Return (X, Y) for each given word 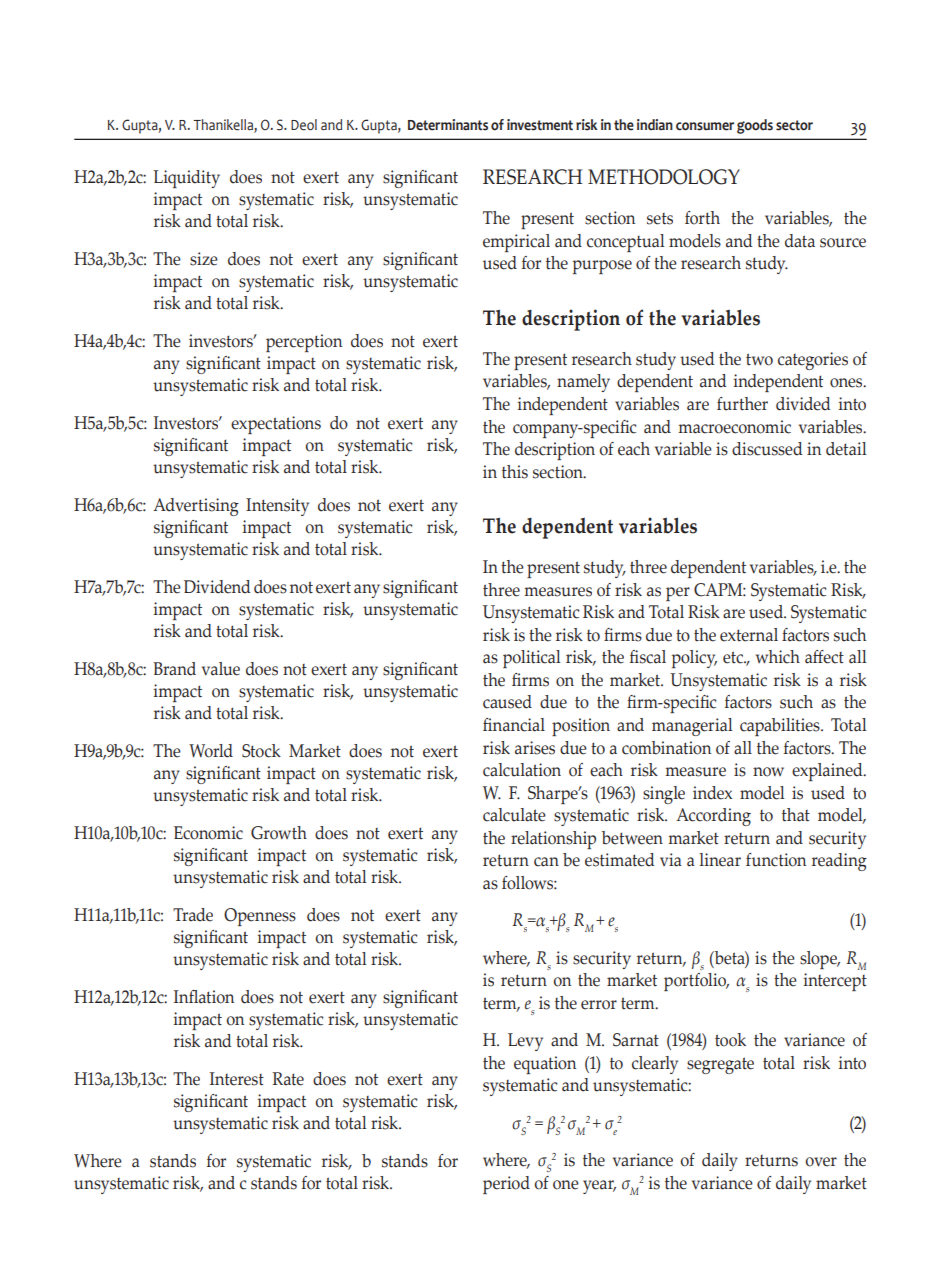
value (221, 669)
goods (755, 126)
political (531, 659)
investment (540, 125)
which (778, 657)
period (506, 1185)
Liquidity (186, 179)
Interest (237, 1079)
